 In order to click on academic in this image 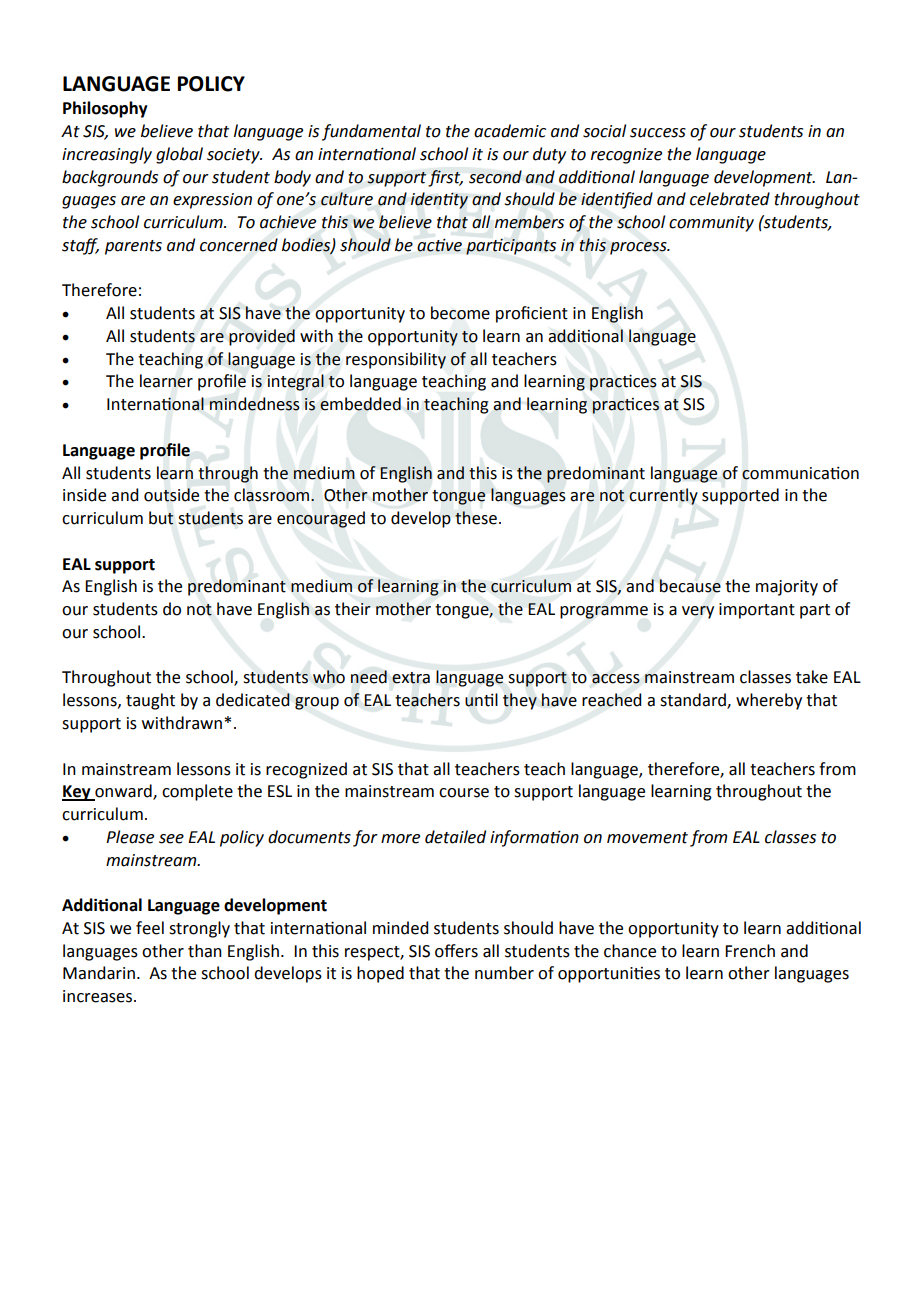, I will do `click(510, 131)`.
